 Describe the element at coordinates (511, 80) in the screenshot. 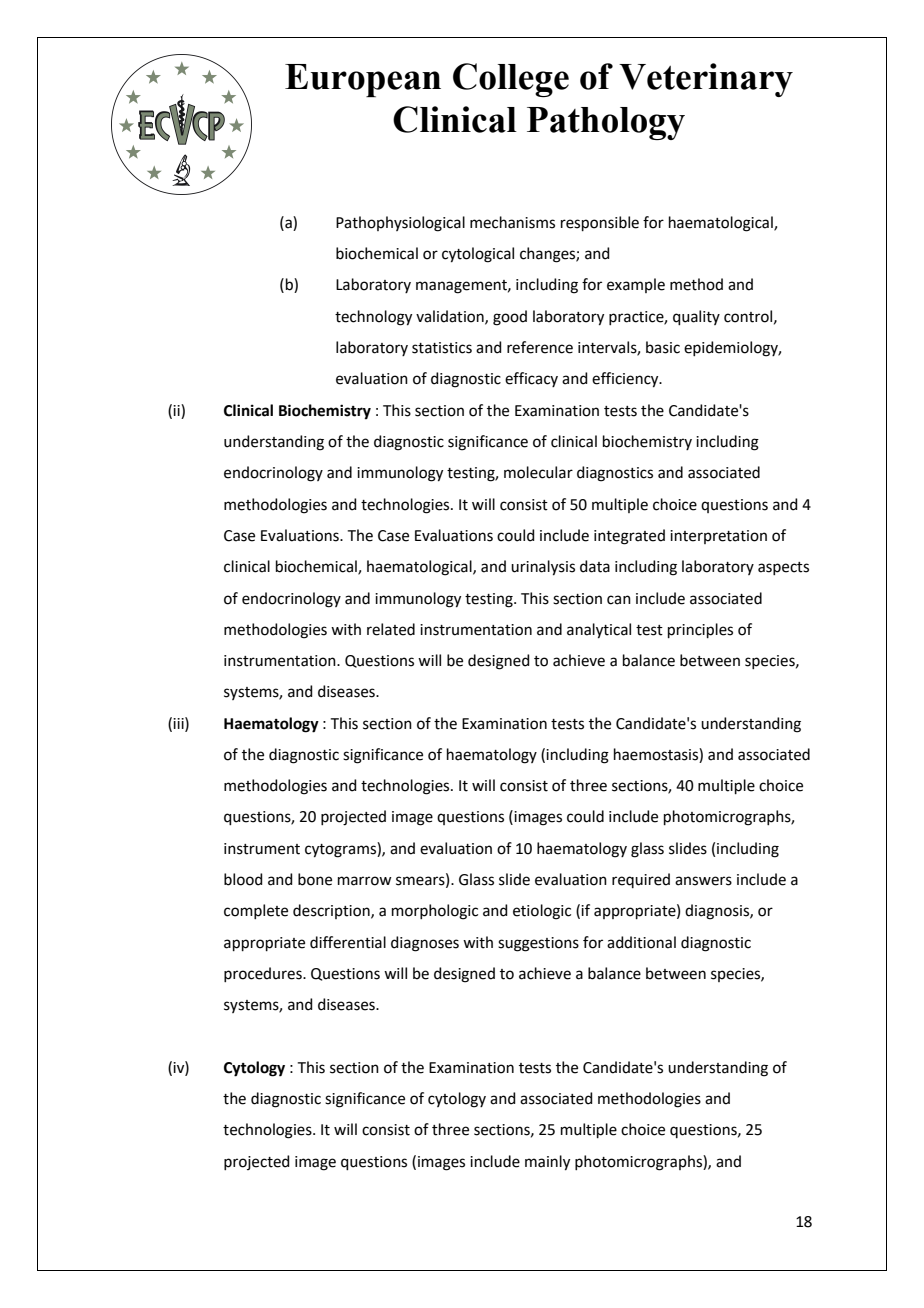

I see `College` at that location.
